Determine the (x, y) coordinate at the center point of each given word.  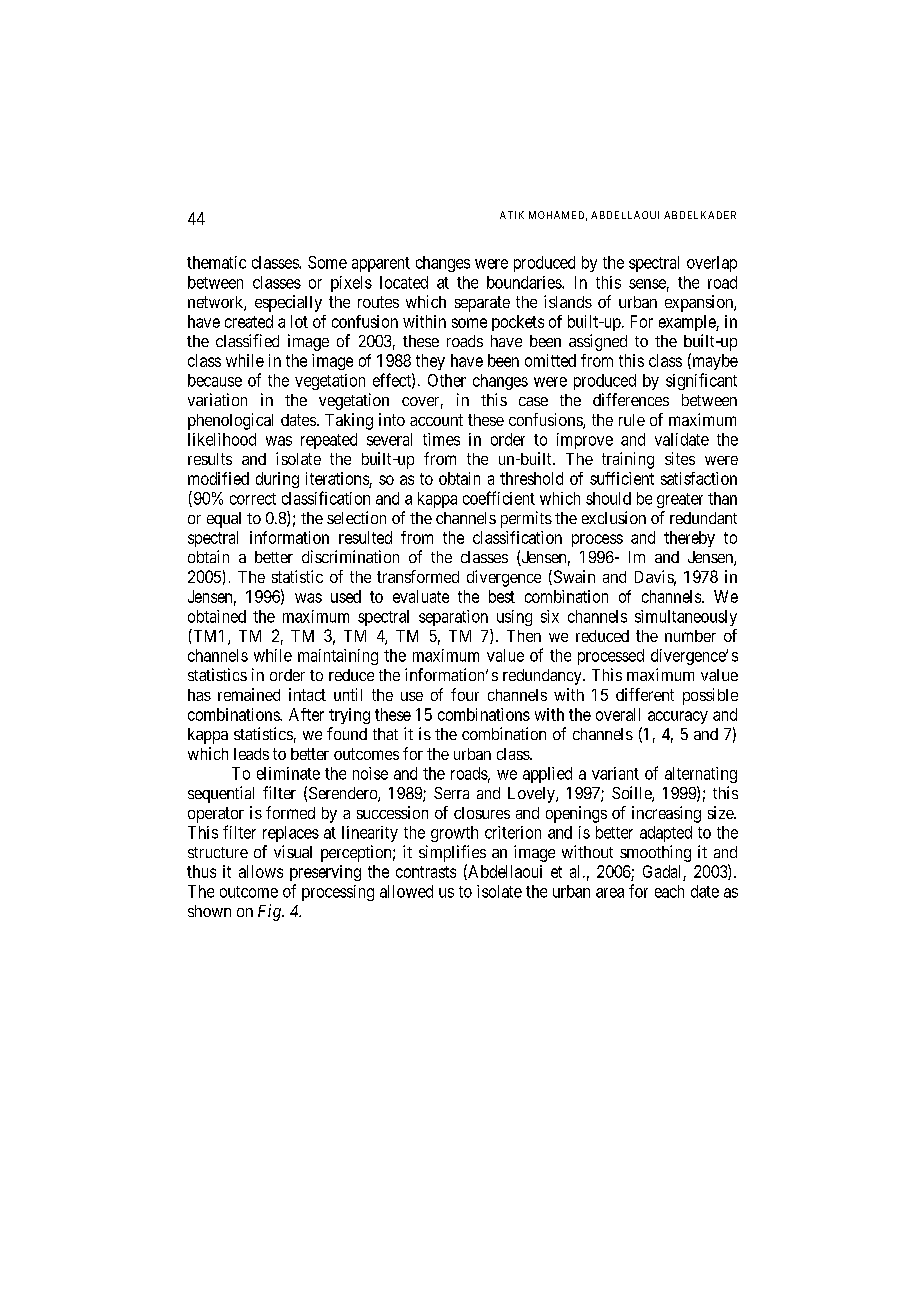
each (669, 891)
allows (261, 871)
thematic (216, 262)
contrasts (426, 872)
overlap (712, 264)
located (404, 282)
